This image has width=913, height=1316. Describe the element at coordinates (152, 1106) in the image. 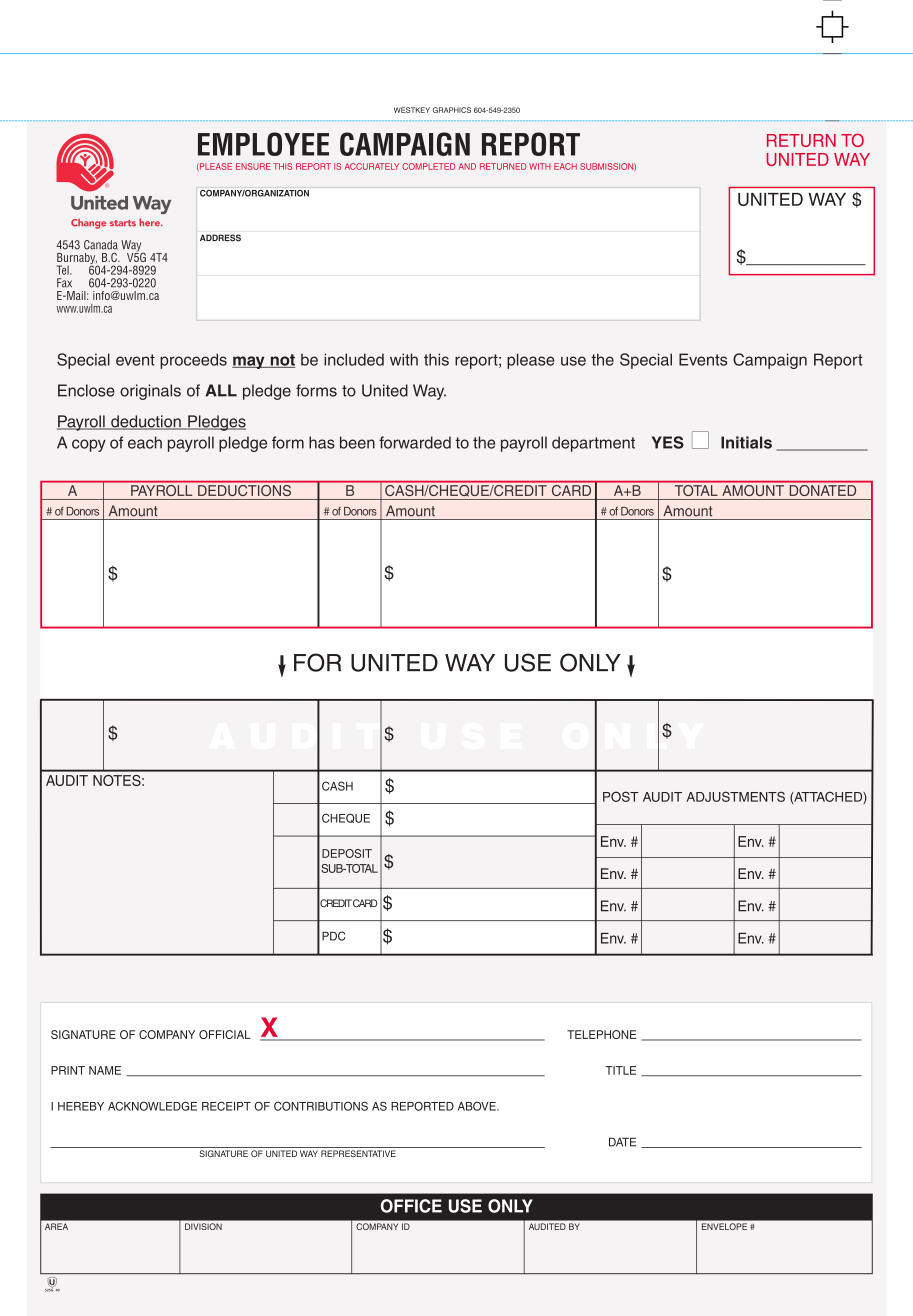

I see `ACKNOWLEDGE` at that location.
